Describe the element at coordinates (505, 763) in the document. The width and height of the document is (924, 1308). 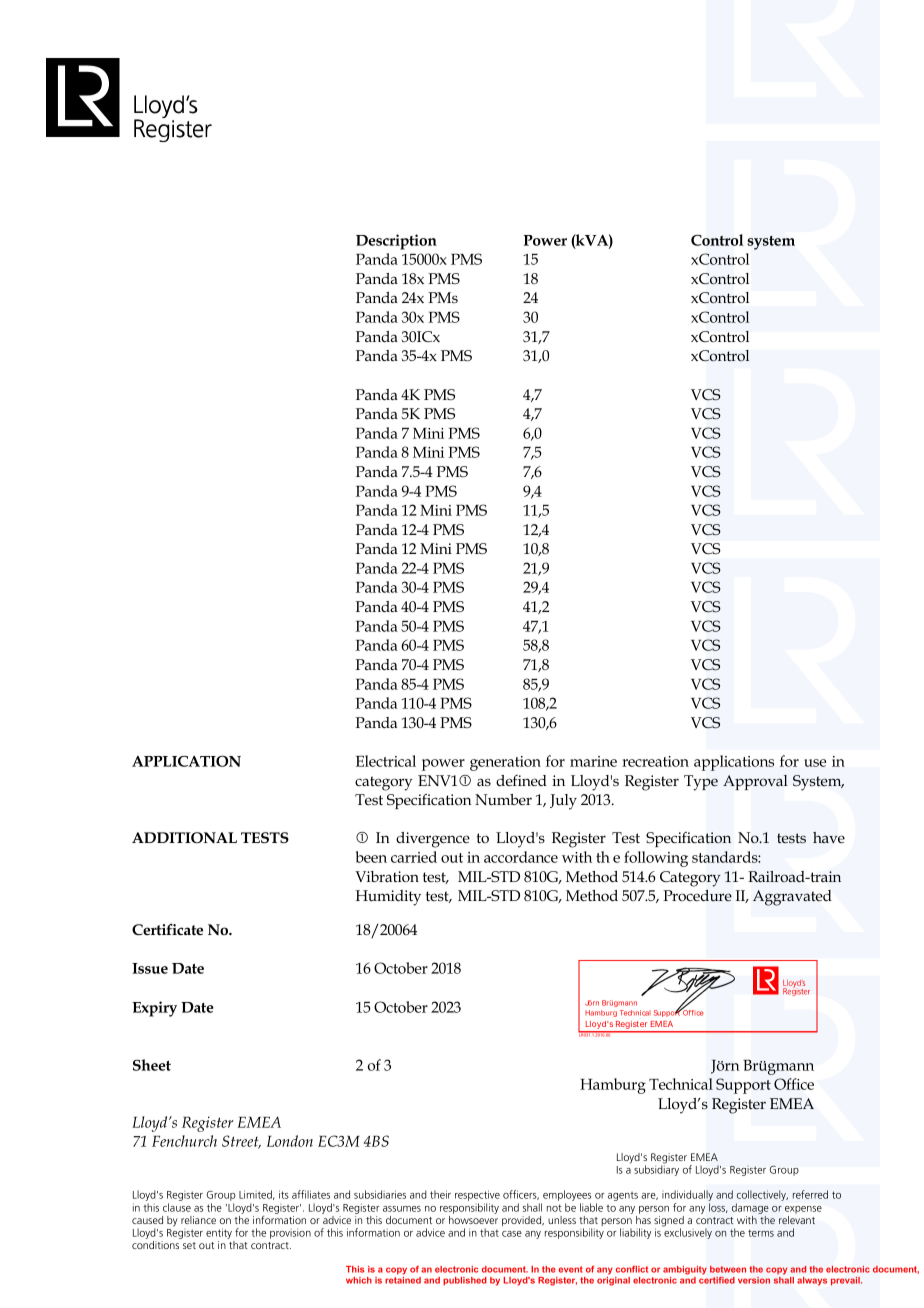
I see `generation` at that location.
